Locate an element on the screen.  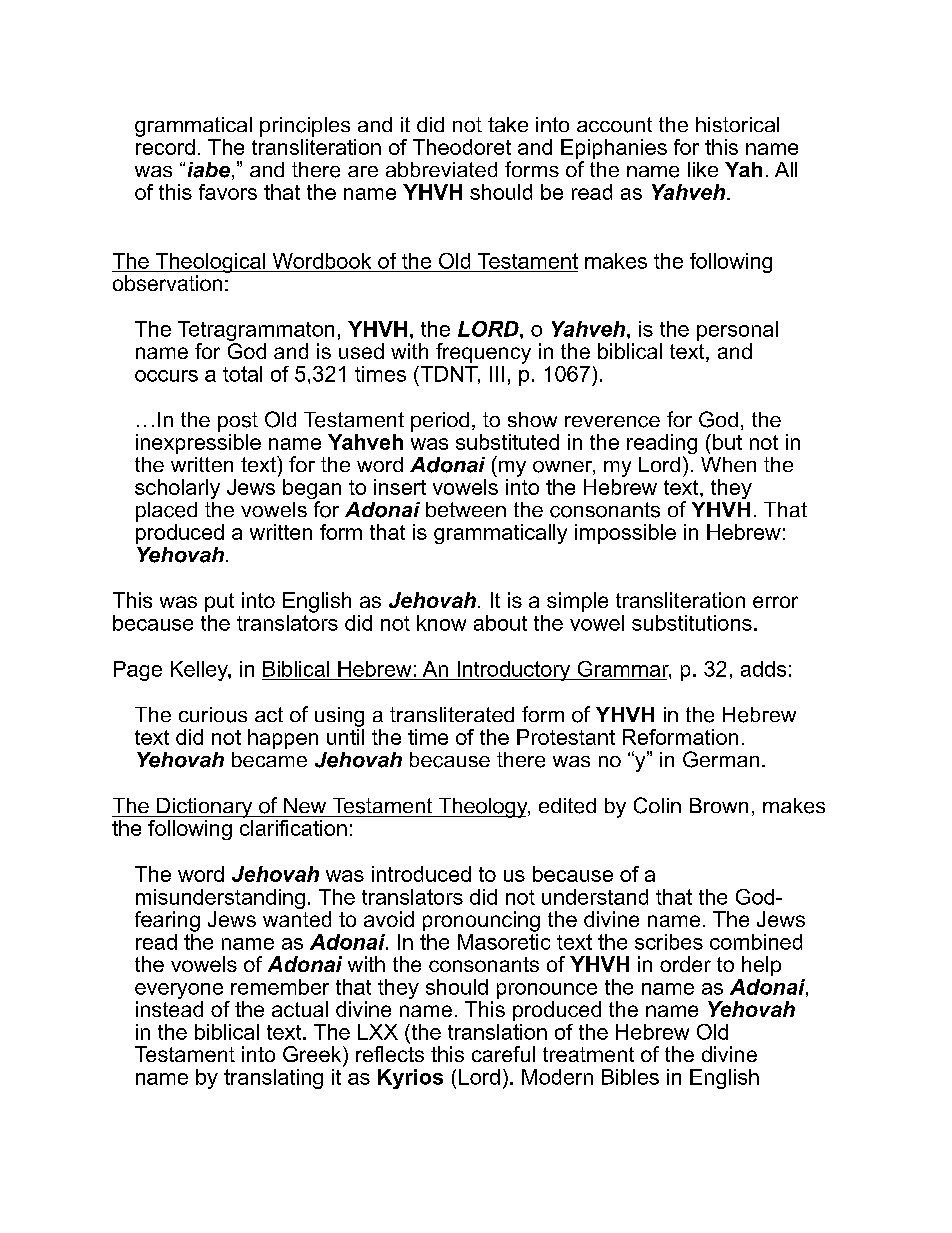
translating is located at coordinates (273, 1079).
